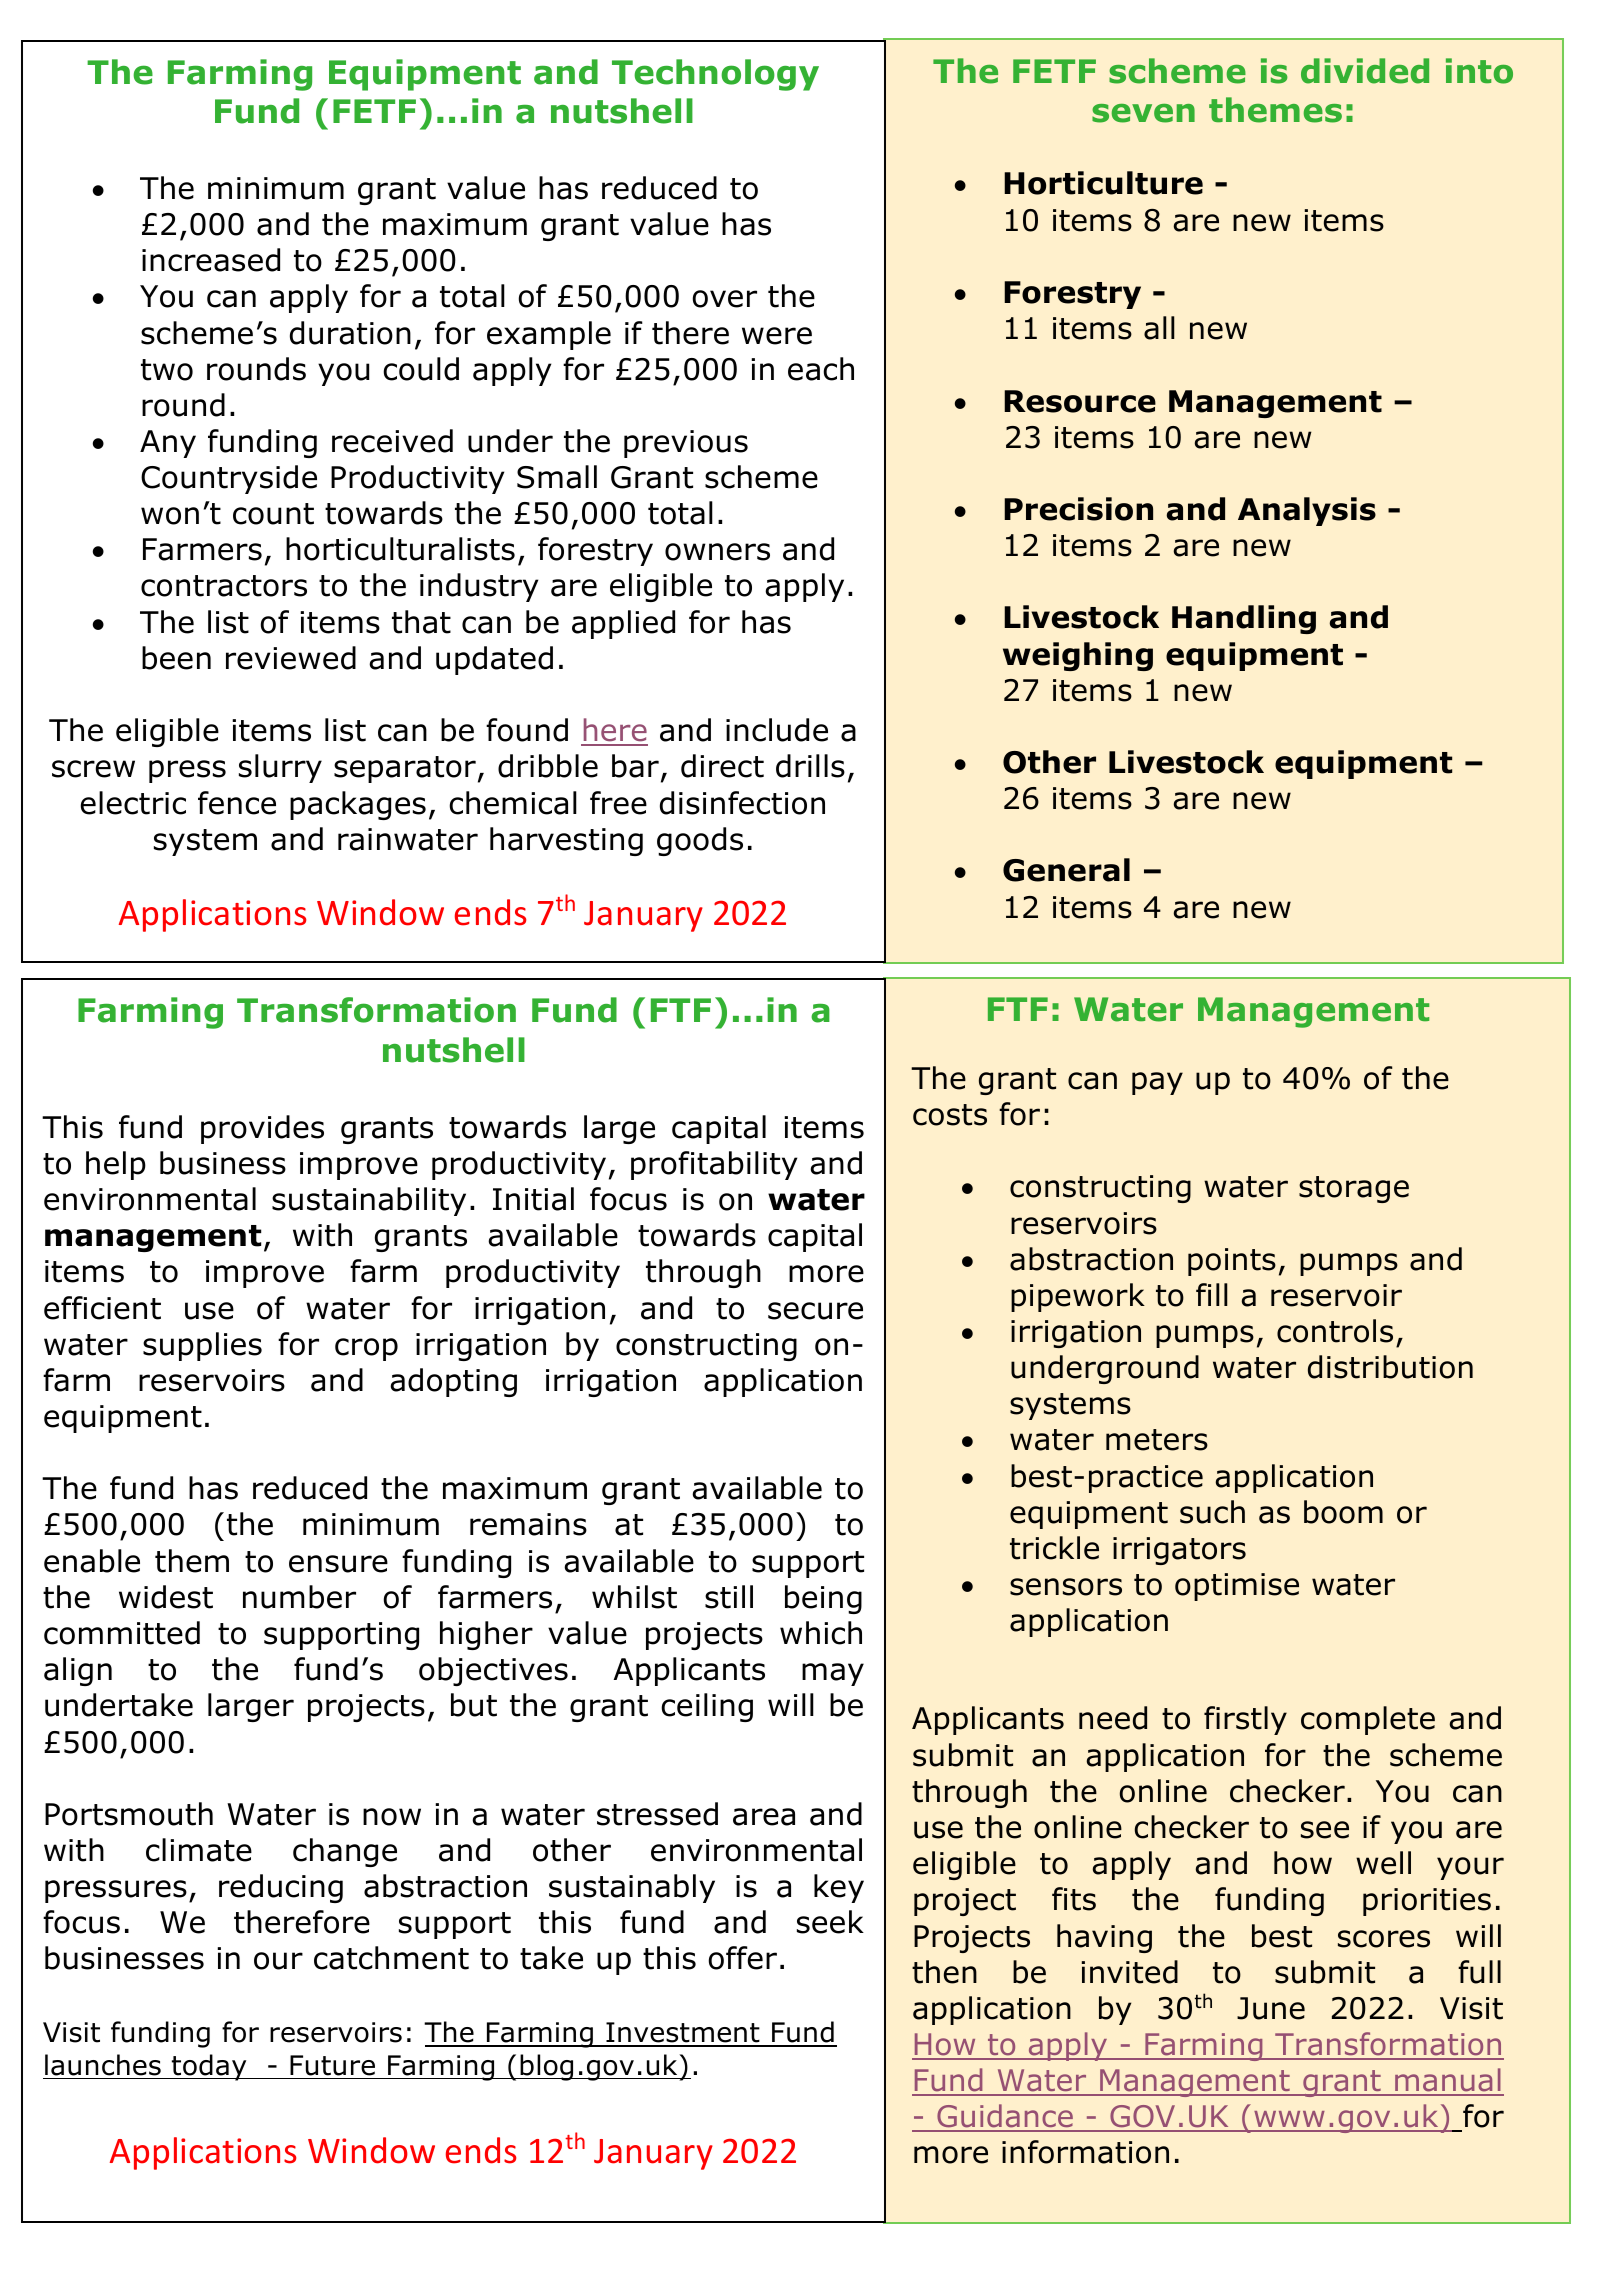 This page has width=1608, height=2276. What do you see at coordinates (1354, 1189) in the page?
I see `storage` at bounding box center [1354, 1189].
